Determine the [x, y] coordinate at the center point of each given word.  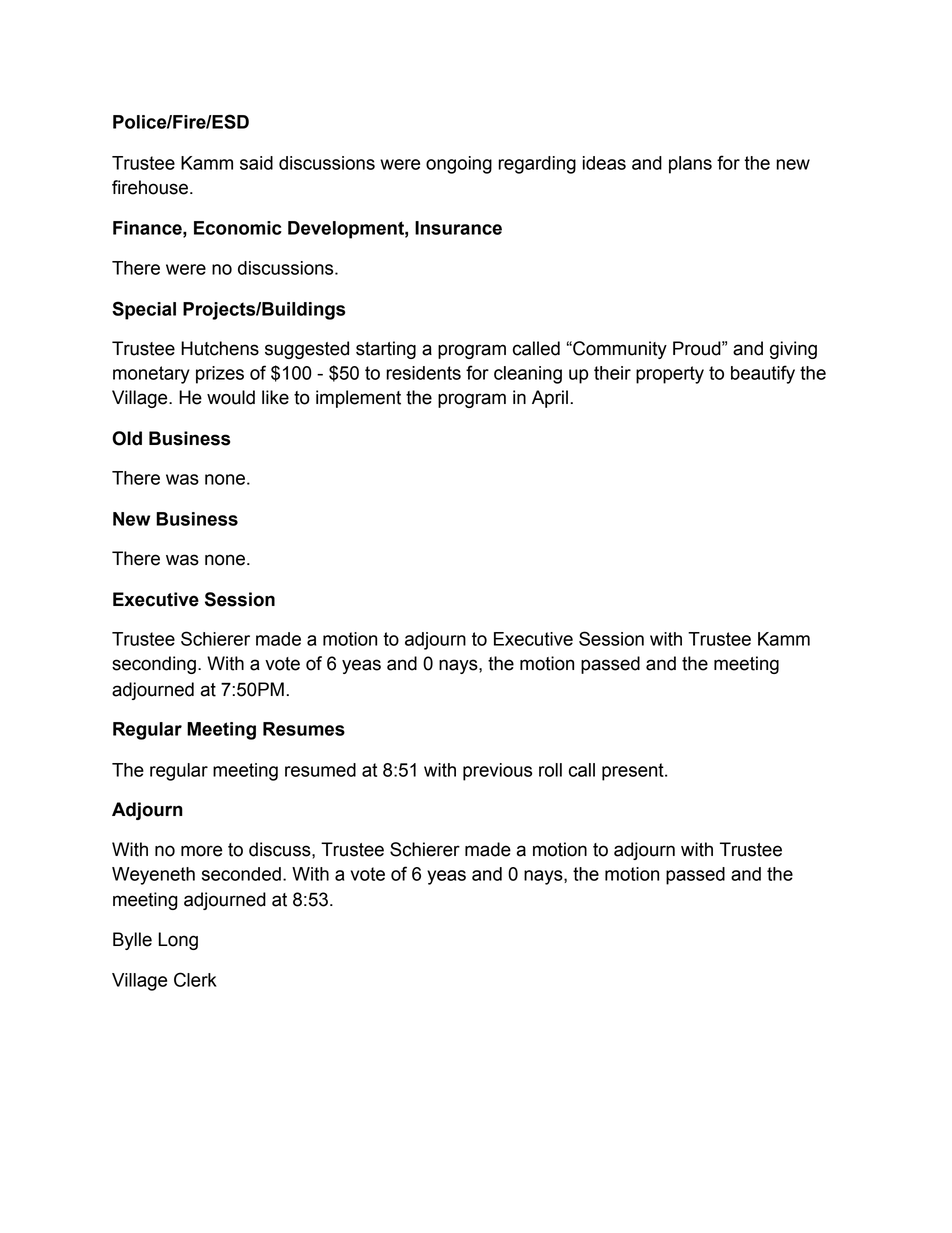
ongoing [459, 165]
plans [690, 165]
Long [178, 941]
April [550, 399]
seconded [241, 874]
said [256, 163]
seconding [154, 665]
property [670, 375]
